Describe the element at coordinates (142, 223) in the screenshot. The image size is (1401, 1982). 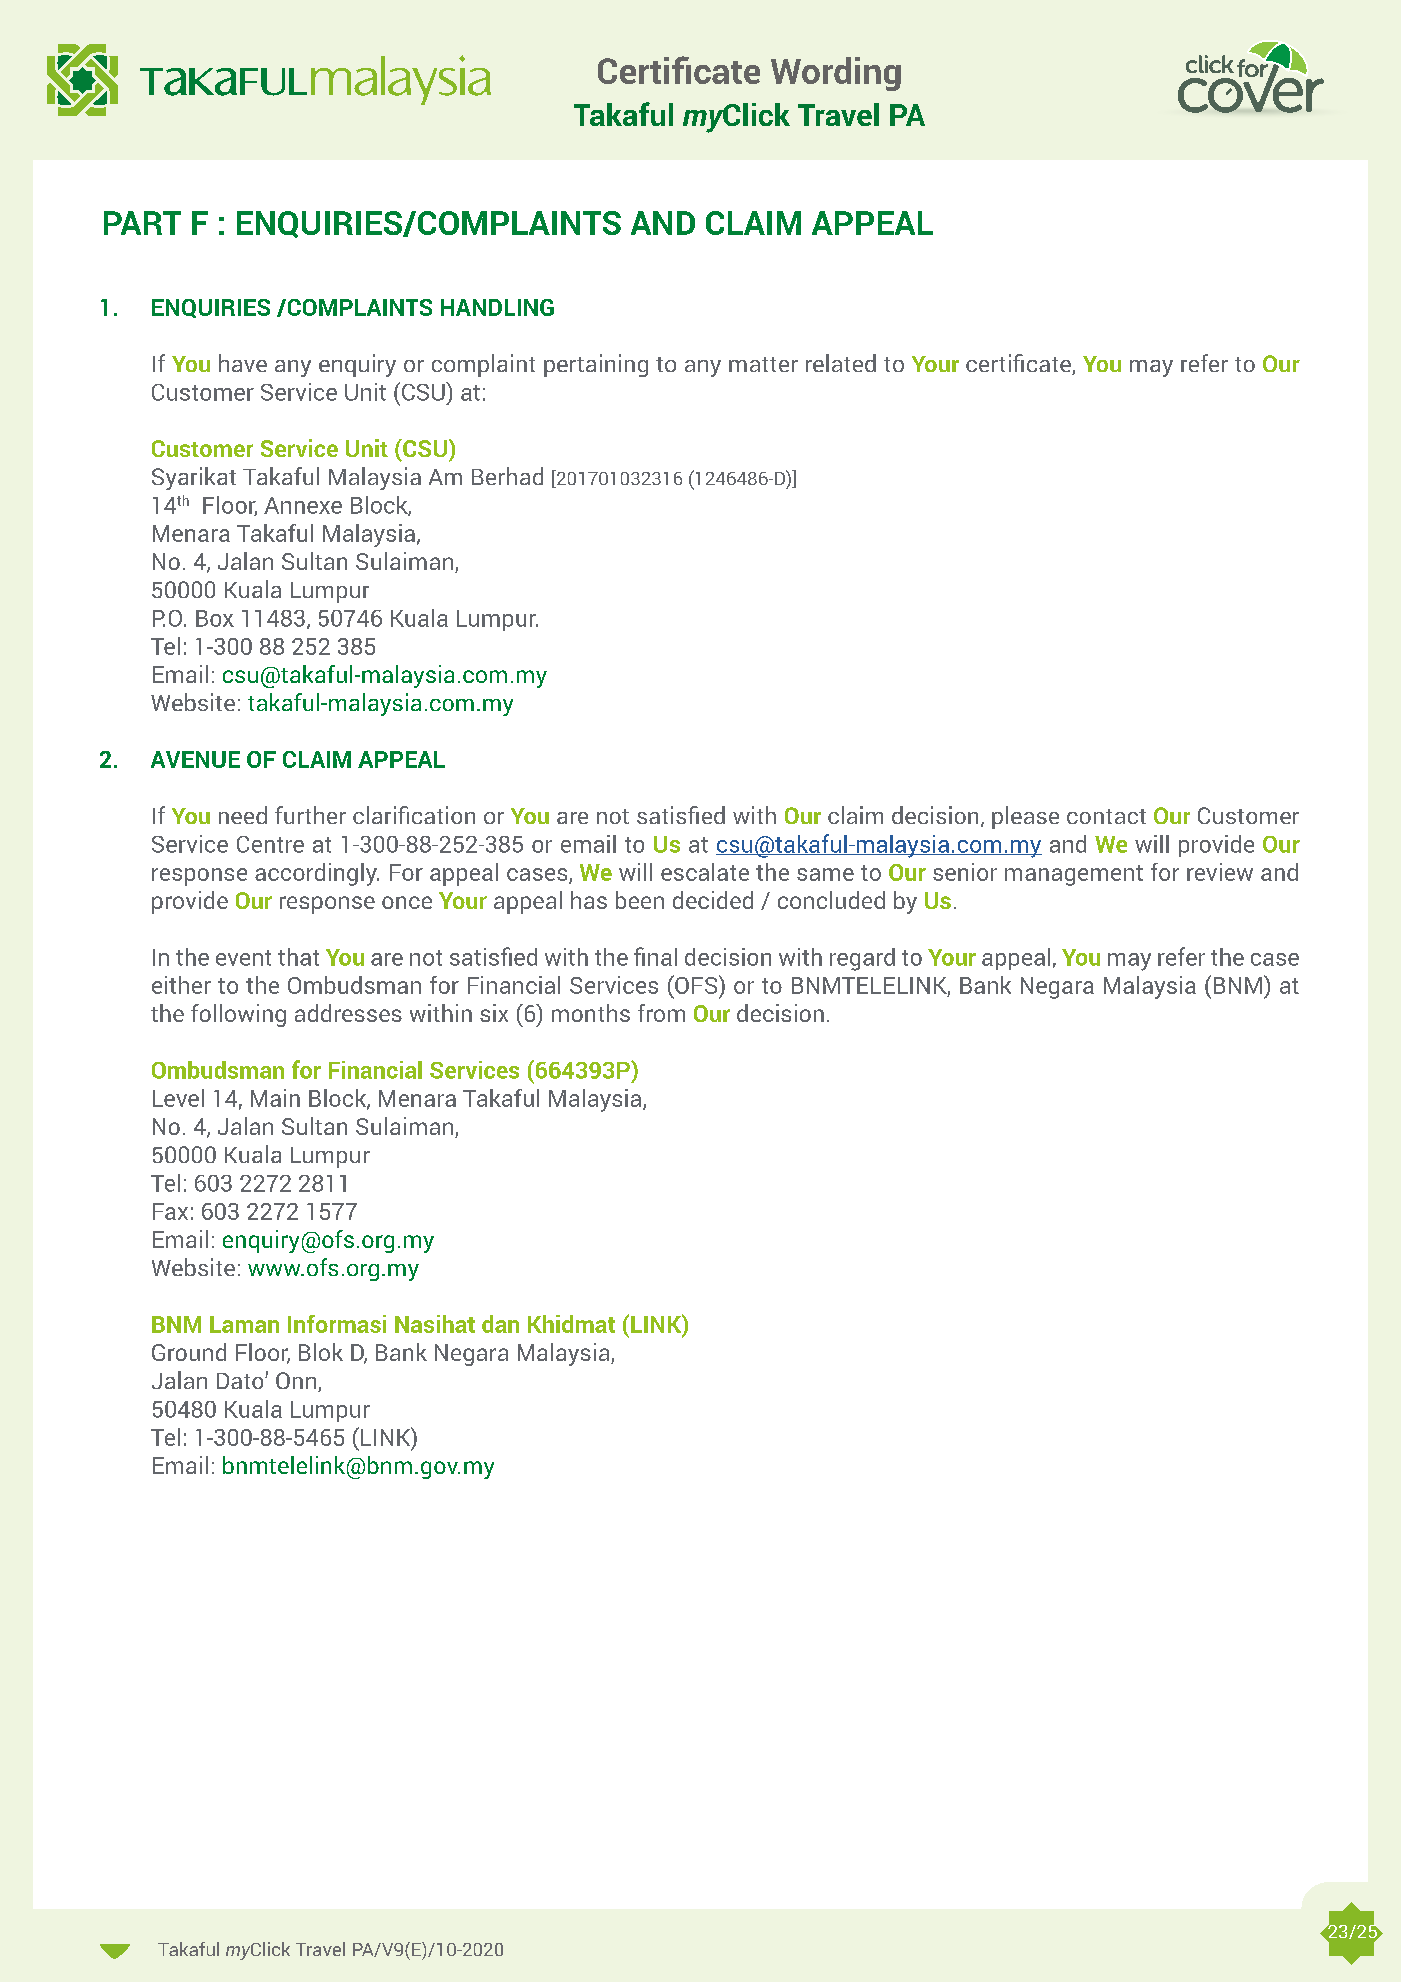
I see `PART` at that location.
